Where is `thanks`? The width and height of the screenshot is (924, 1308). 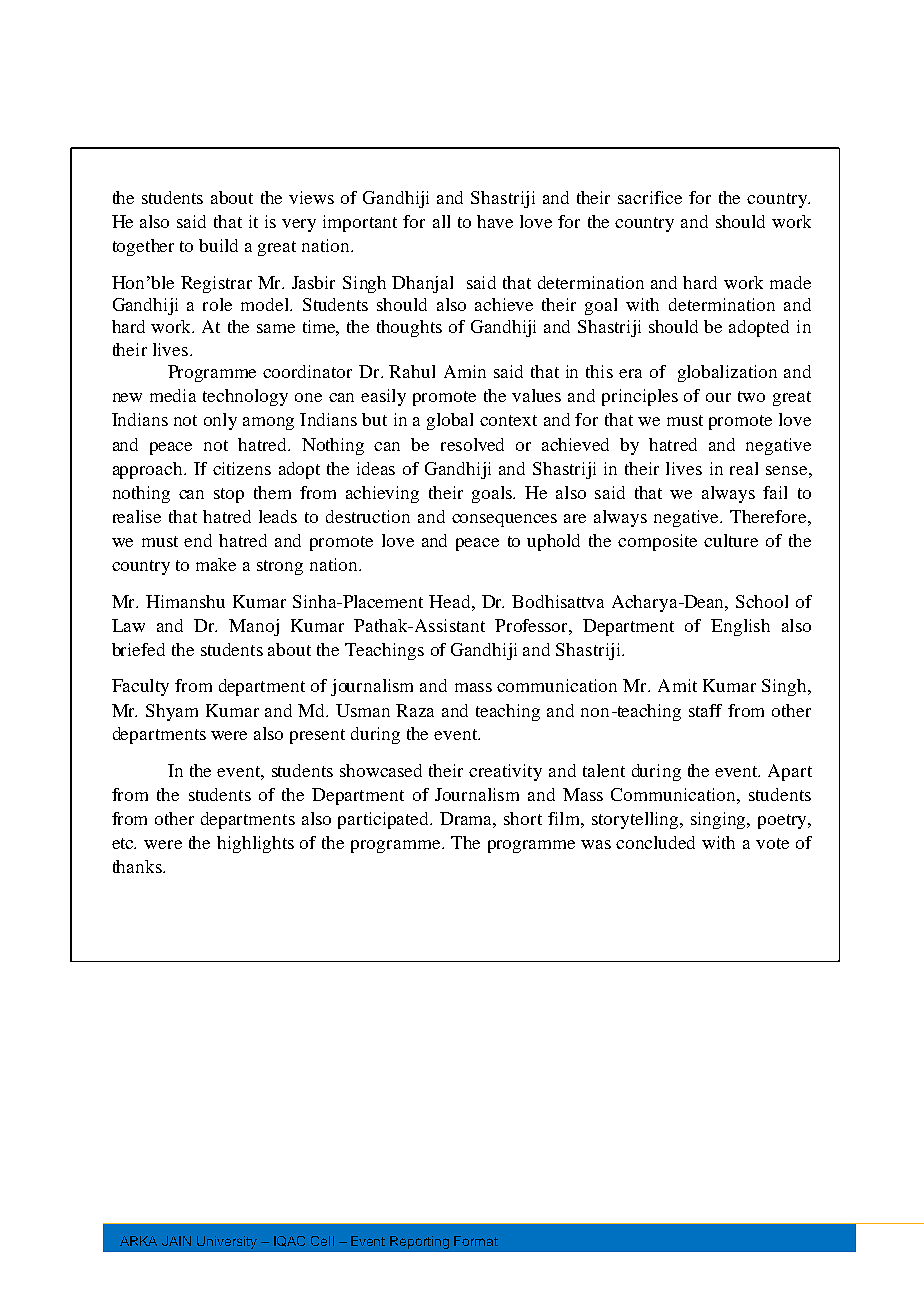
thanks is located at coordinates (138, 866).
